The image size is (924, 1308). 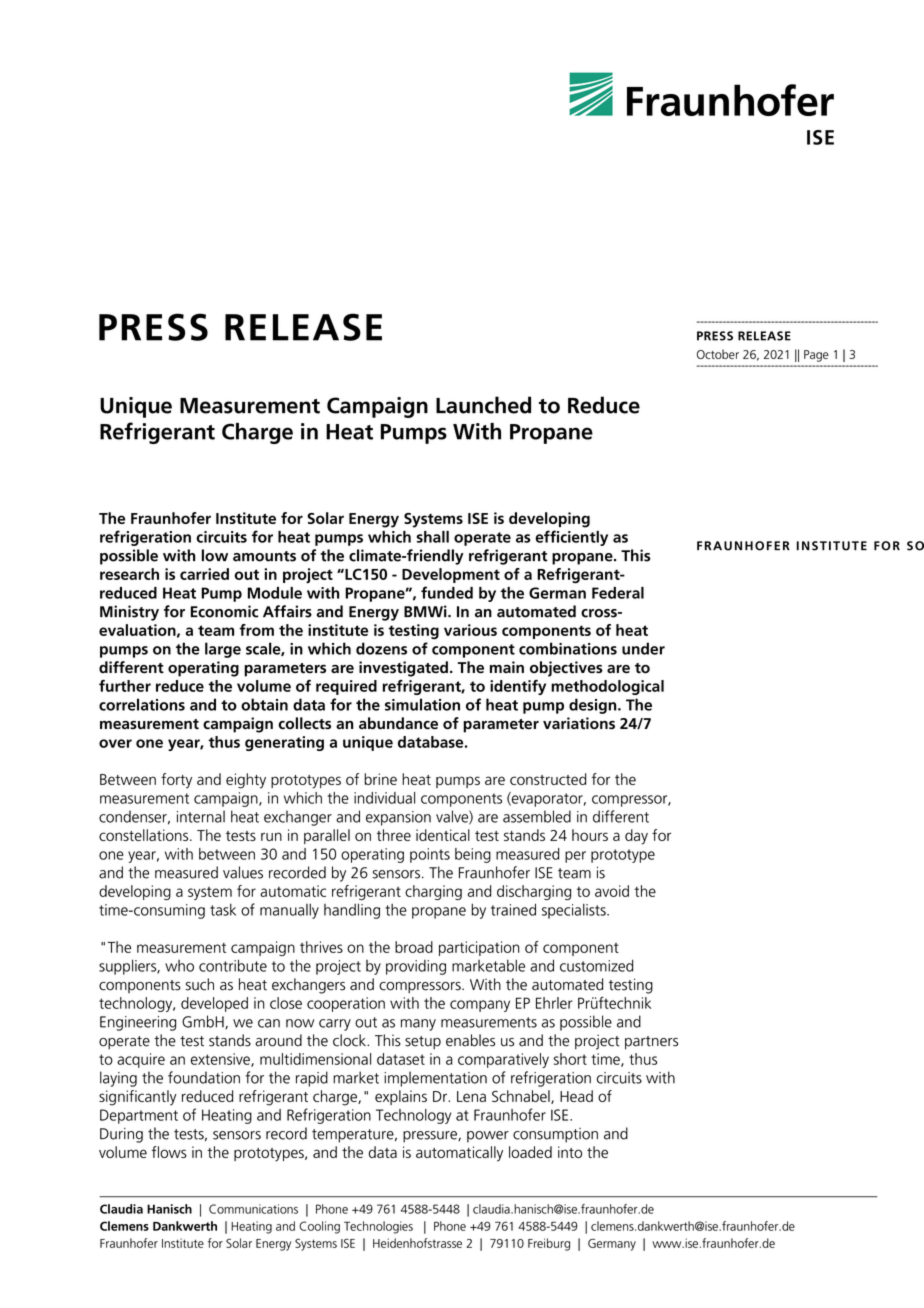 What do you see at coordinates (480, 1006) in the screenshot?
I see `company` at bounding box center [480, 1006].
